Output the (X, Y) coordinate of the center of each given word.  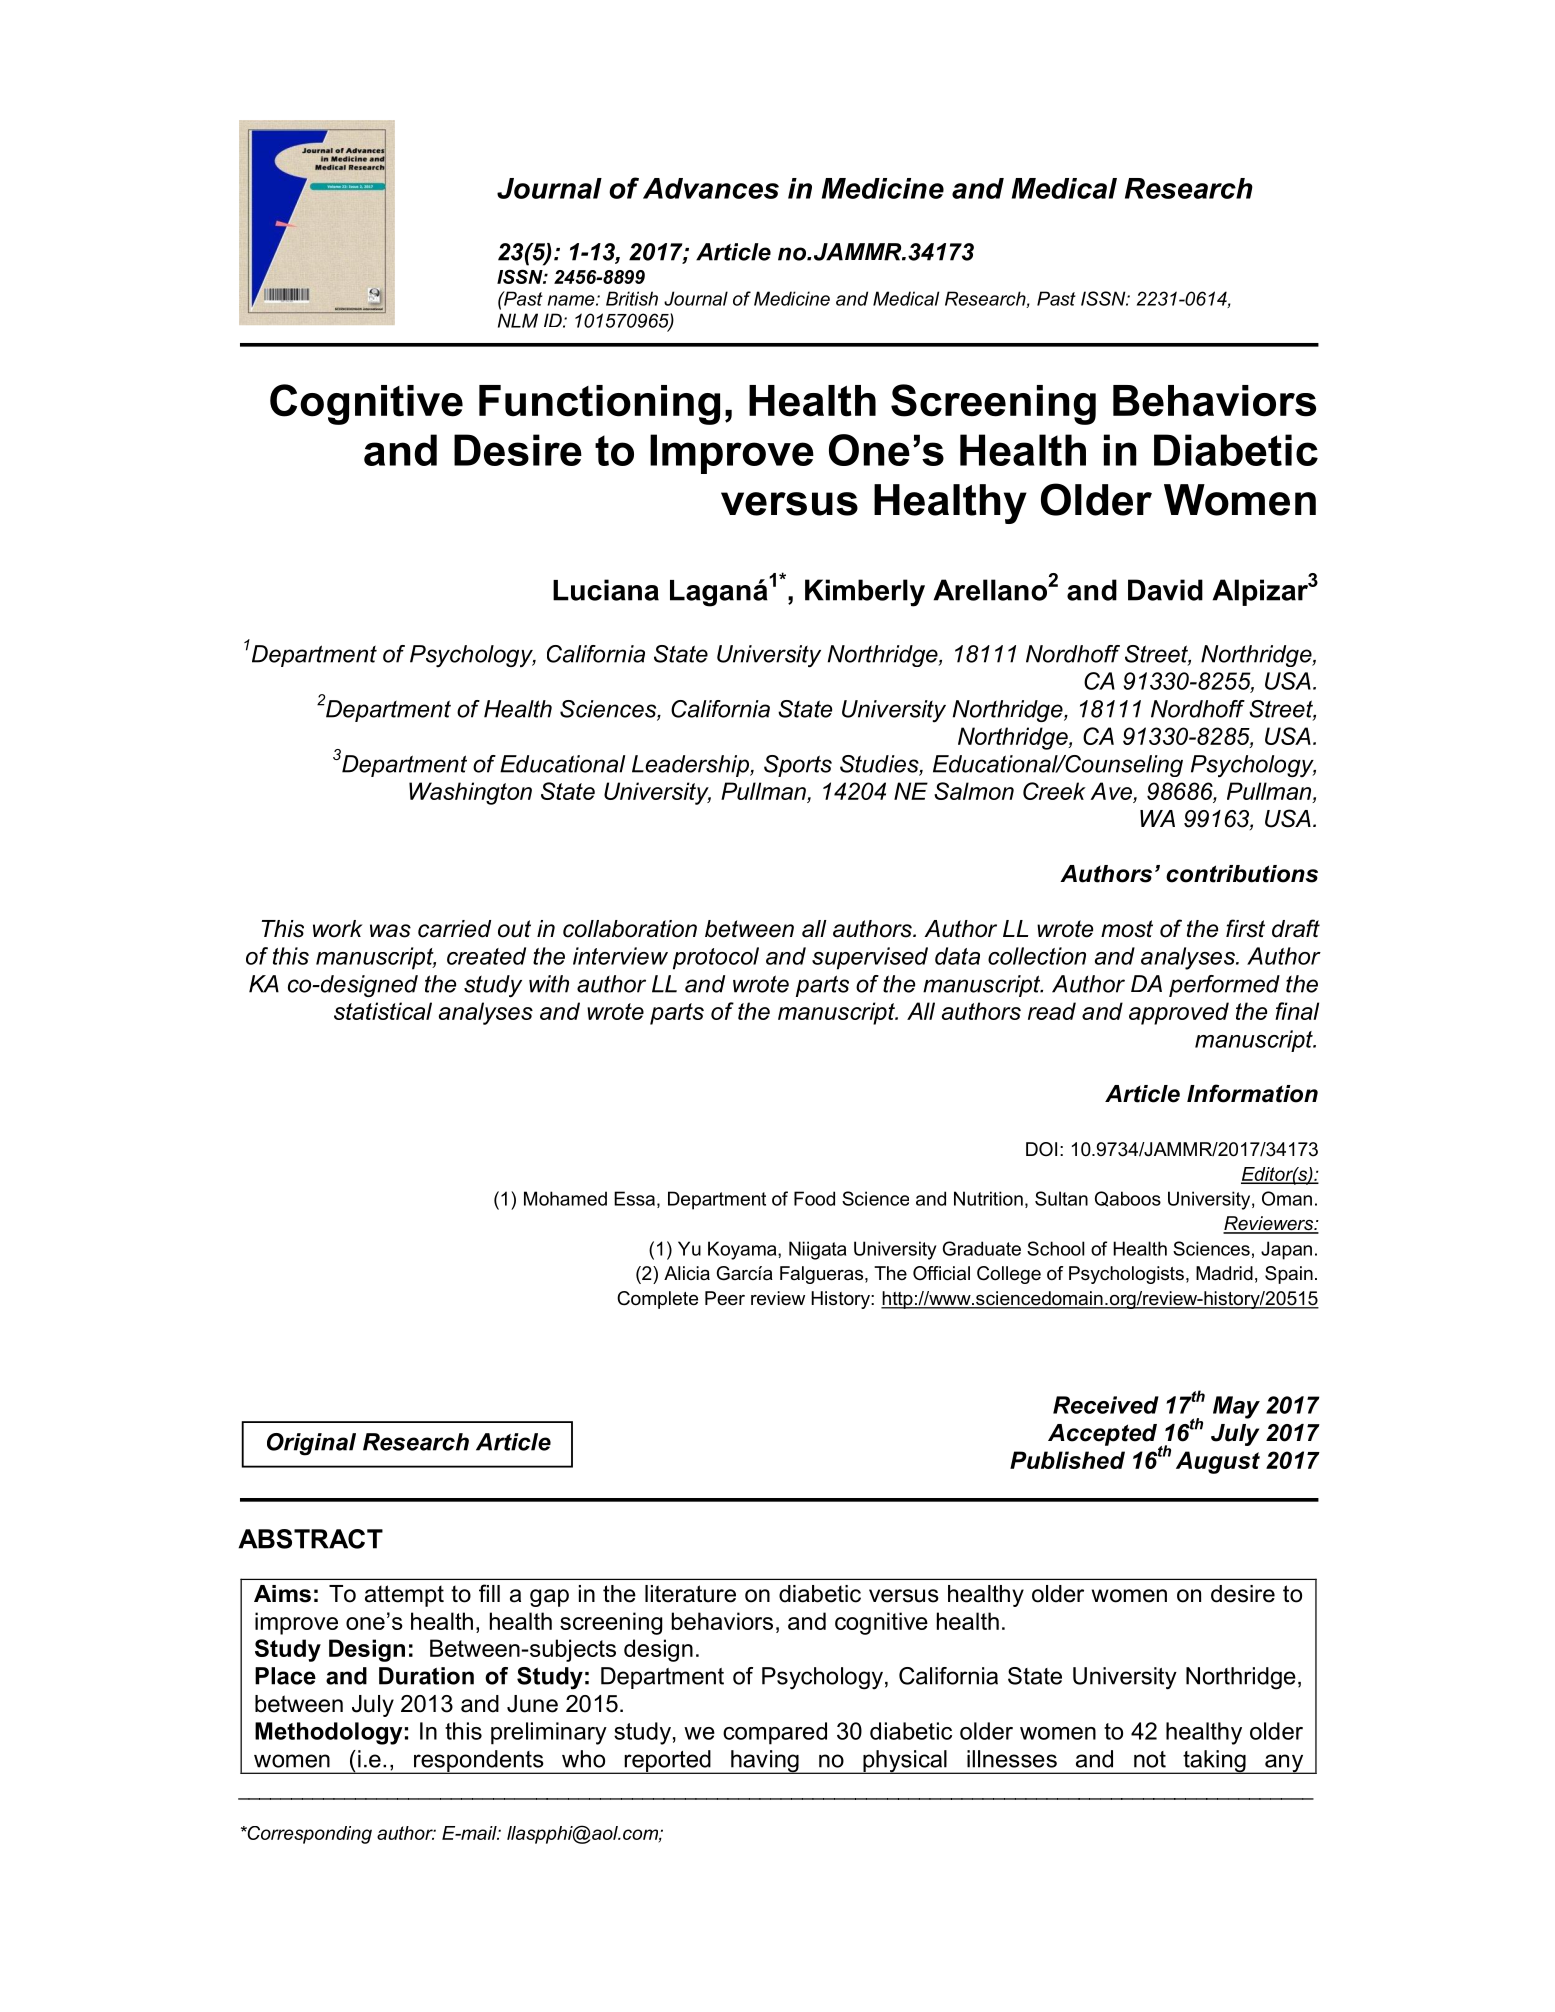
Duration (426, 1676)
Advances (711, 188)
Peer (725, 1298)
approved (1179, 1013)
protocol (716, 958)
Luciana (606, 590)
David (1165, 590)
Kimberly (865, 593)
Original (311, 1444)
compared (775, 1733)
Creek (1054, 791)
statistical (383, 1011)
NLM (518, 320)
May (1236, 1407)
